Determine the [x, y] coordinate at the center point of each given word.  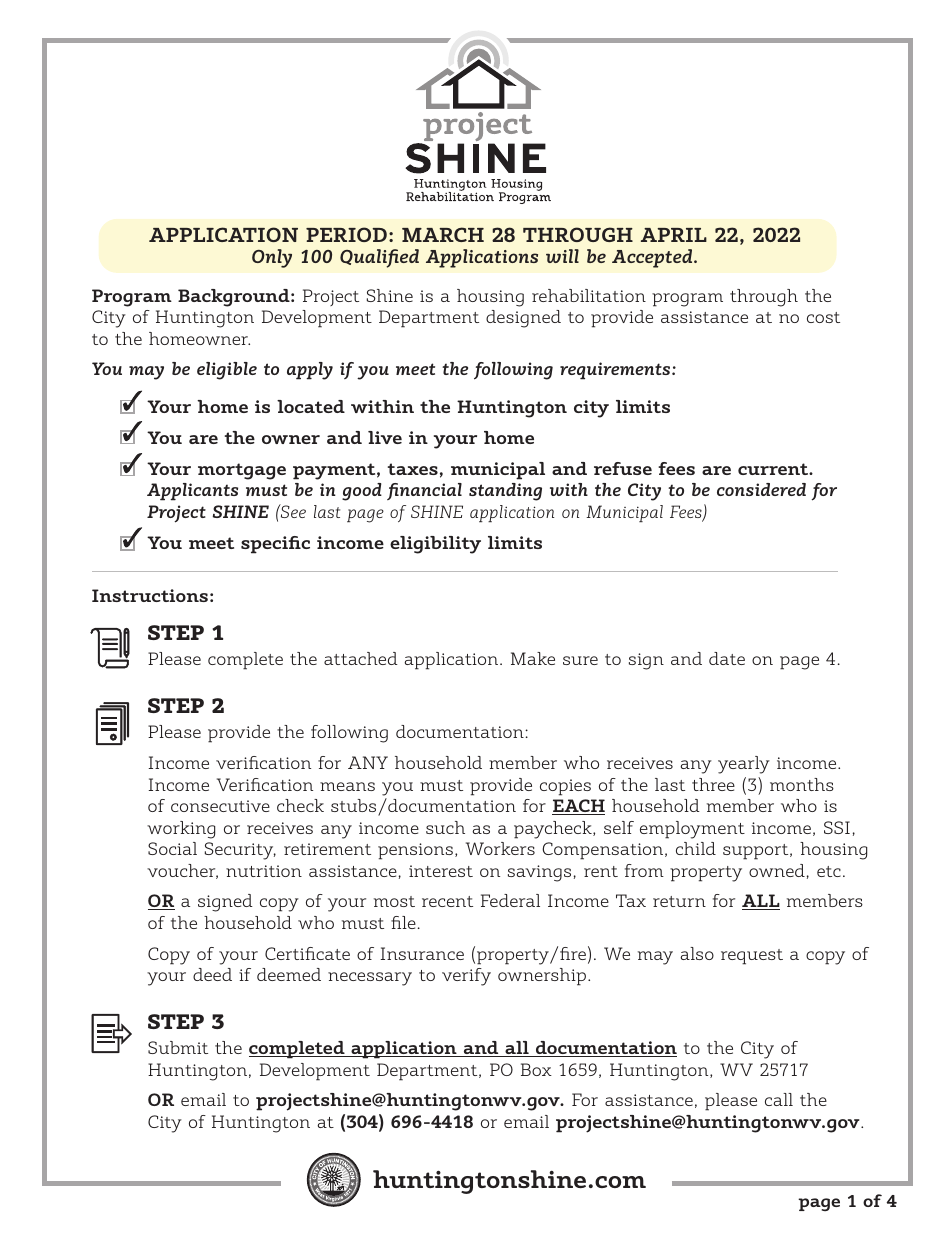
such [445, 827]
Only [272, 258]
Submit [178, 1047]
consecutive [220, 806]
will [562, 256]
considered [761, 489]
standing [505, 492]
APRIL [674, 235]
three [713, 784]
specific [275, 545]
